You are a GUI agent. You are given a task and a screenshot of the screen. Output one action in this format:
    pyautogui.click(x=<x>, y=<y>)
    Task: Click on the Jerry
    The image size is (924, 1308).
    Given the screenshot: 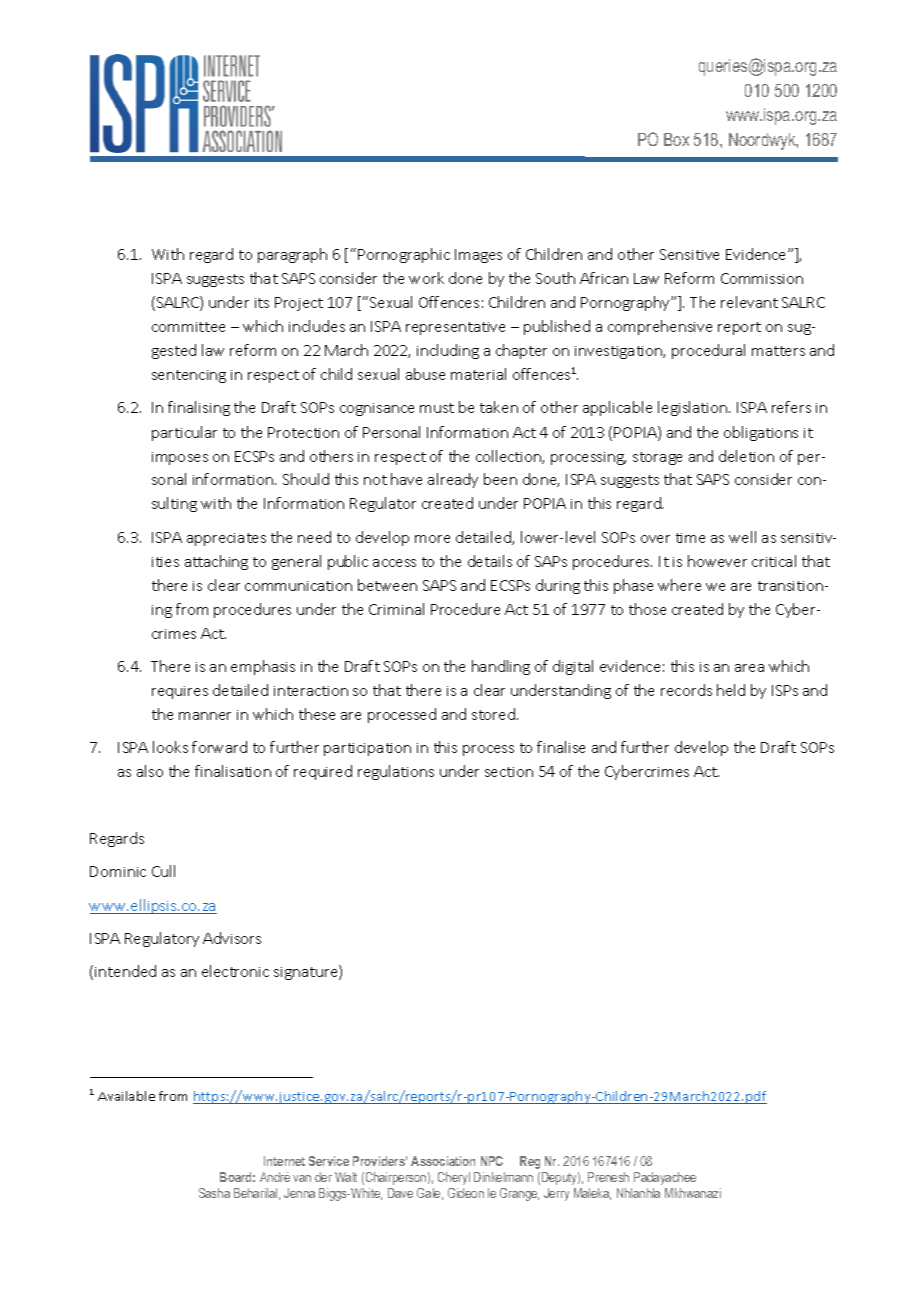 What is the action you would take?
    pyautogui.click(x=556, y=1194)
